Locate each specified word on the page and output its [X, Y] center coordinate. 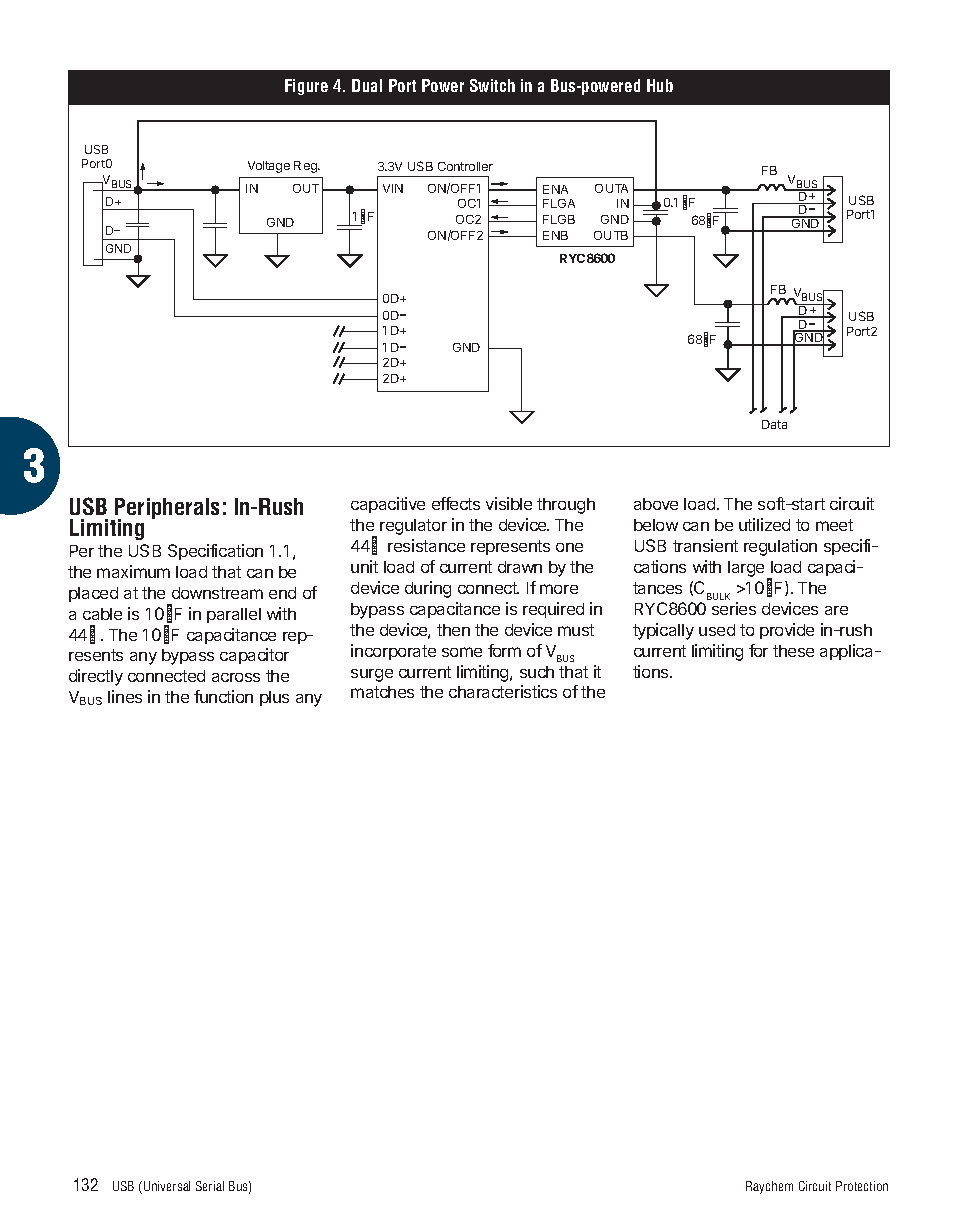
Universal [167, 1186]
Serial [210, 1186]
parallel [234, 615]
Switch [492, 85]
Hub [660, 85]
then [453, 630]
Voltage [269, 167]
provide [787, 631]
